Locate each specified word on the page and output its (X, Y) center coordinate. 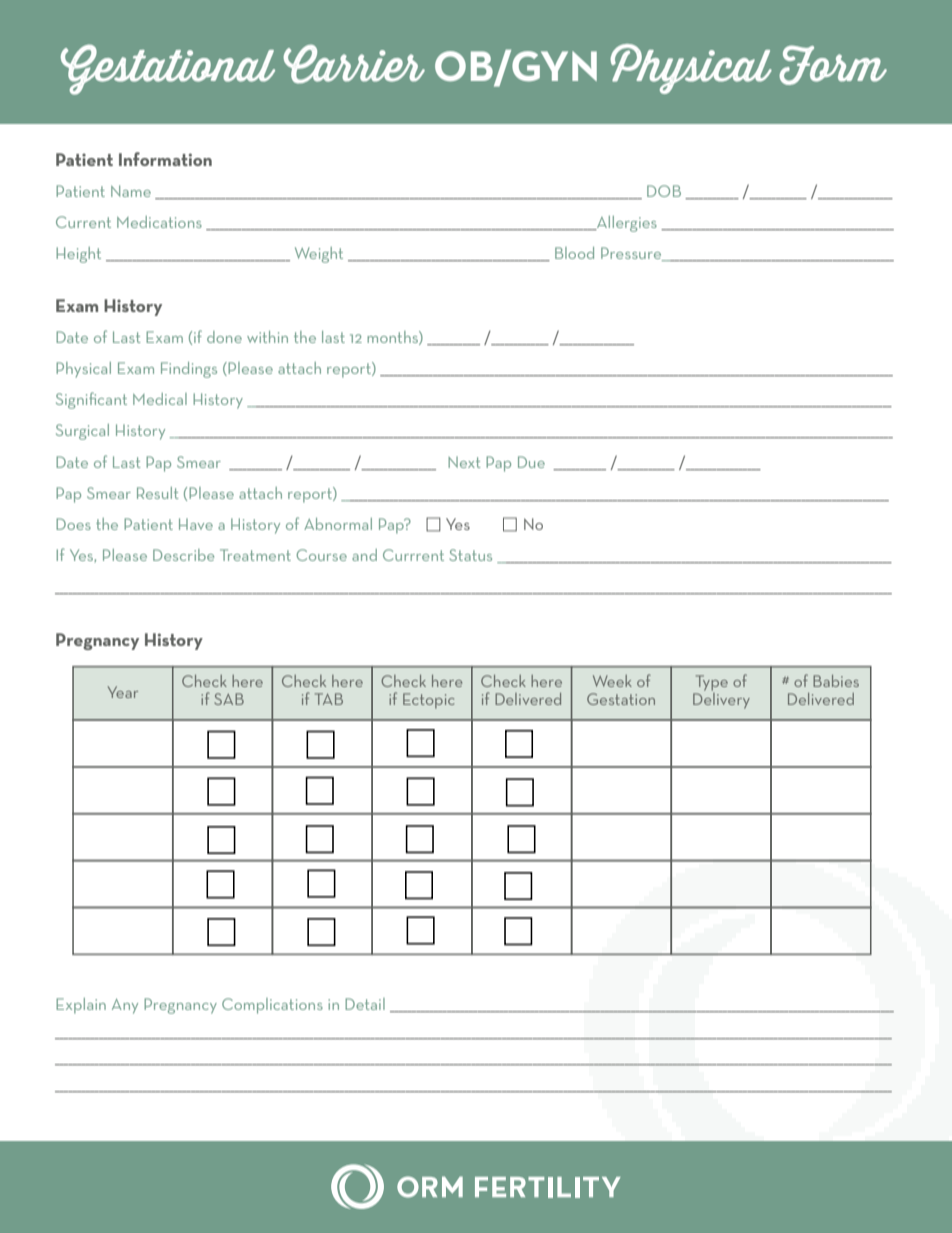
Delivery (721, 699)
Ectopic (428, 701)
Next (464, 462)
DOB (664, 191)
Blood (574, 253)
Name (131, 191)
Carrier (354, 64)
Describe (183, 555)
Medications (159, 222)
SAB (229, 699)
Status (470, 555)
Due (531, 462)
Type (712, 683)
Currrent (413, 555)
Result (158, 493)
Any (125, 1006)
